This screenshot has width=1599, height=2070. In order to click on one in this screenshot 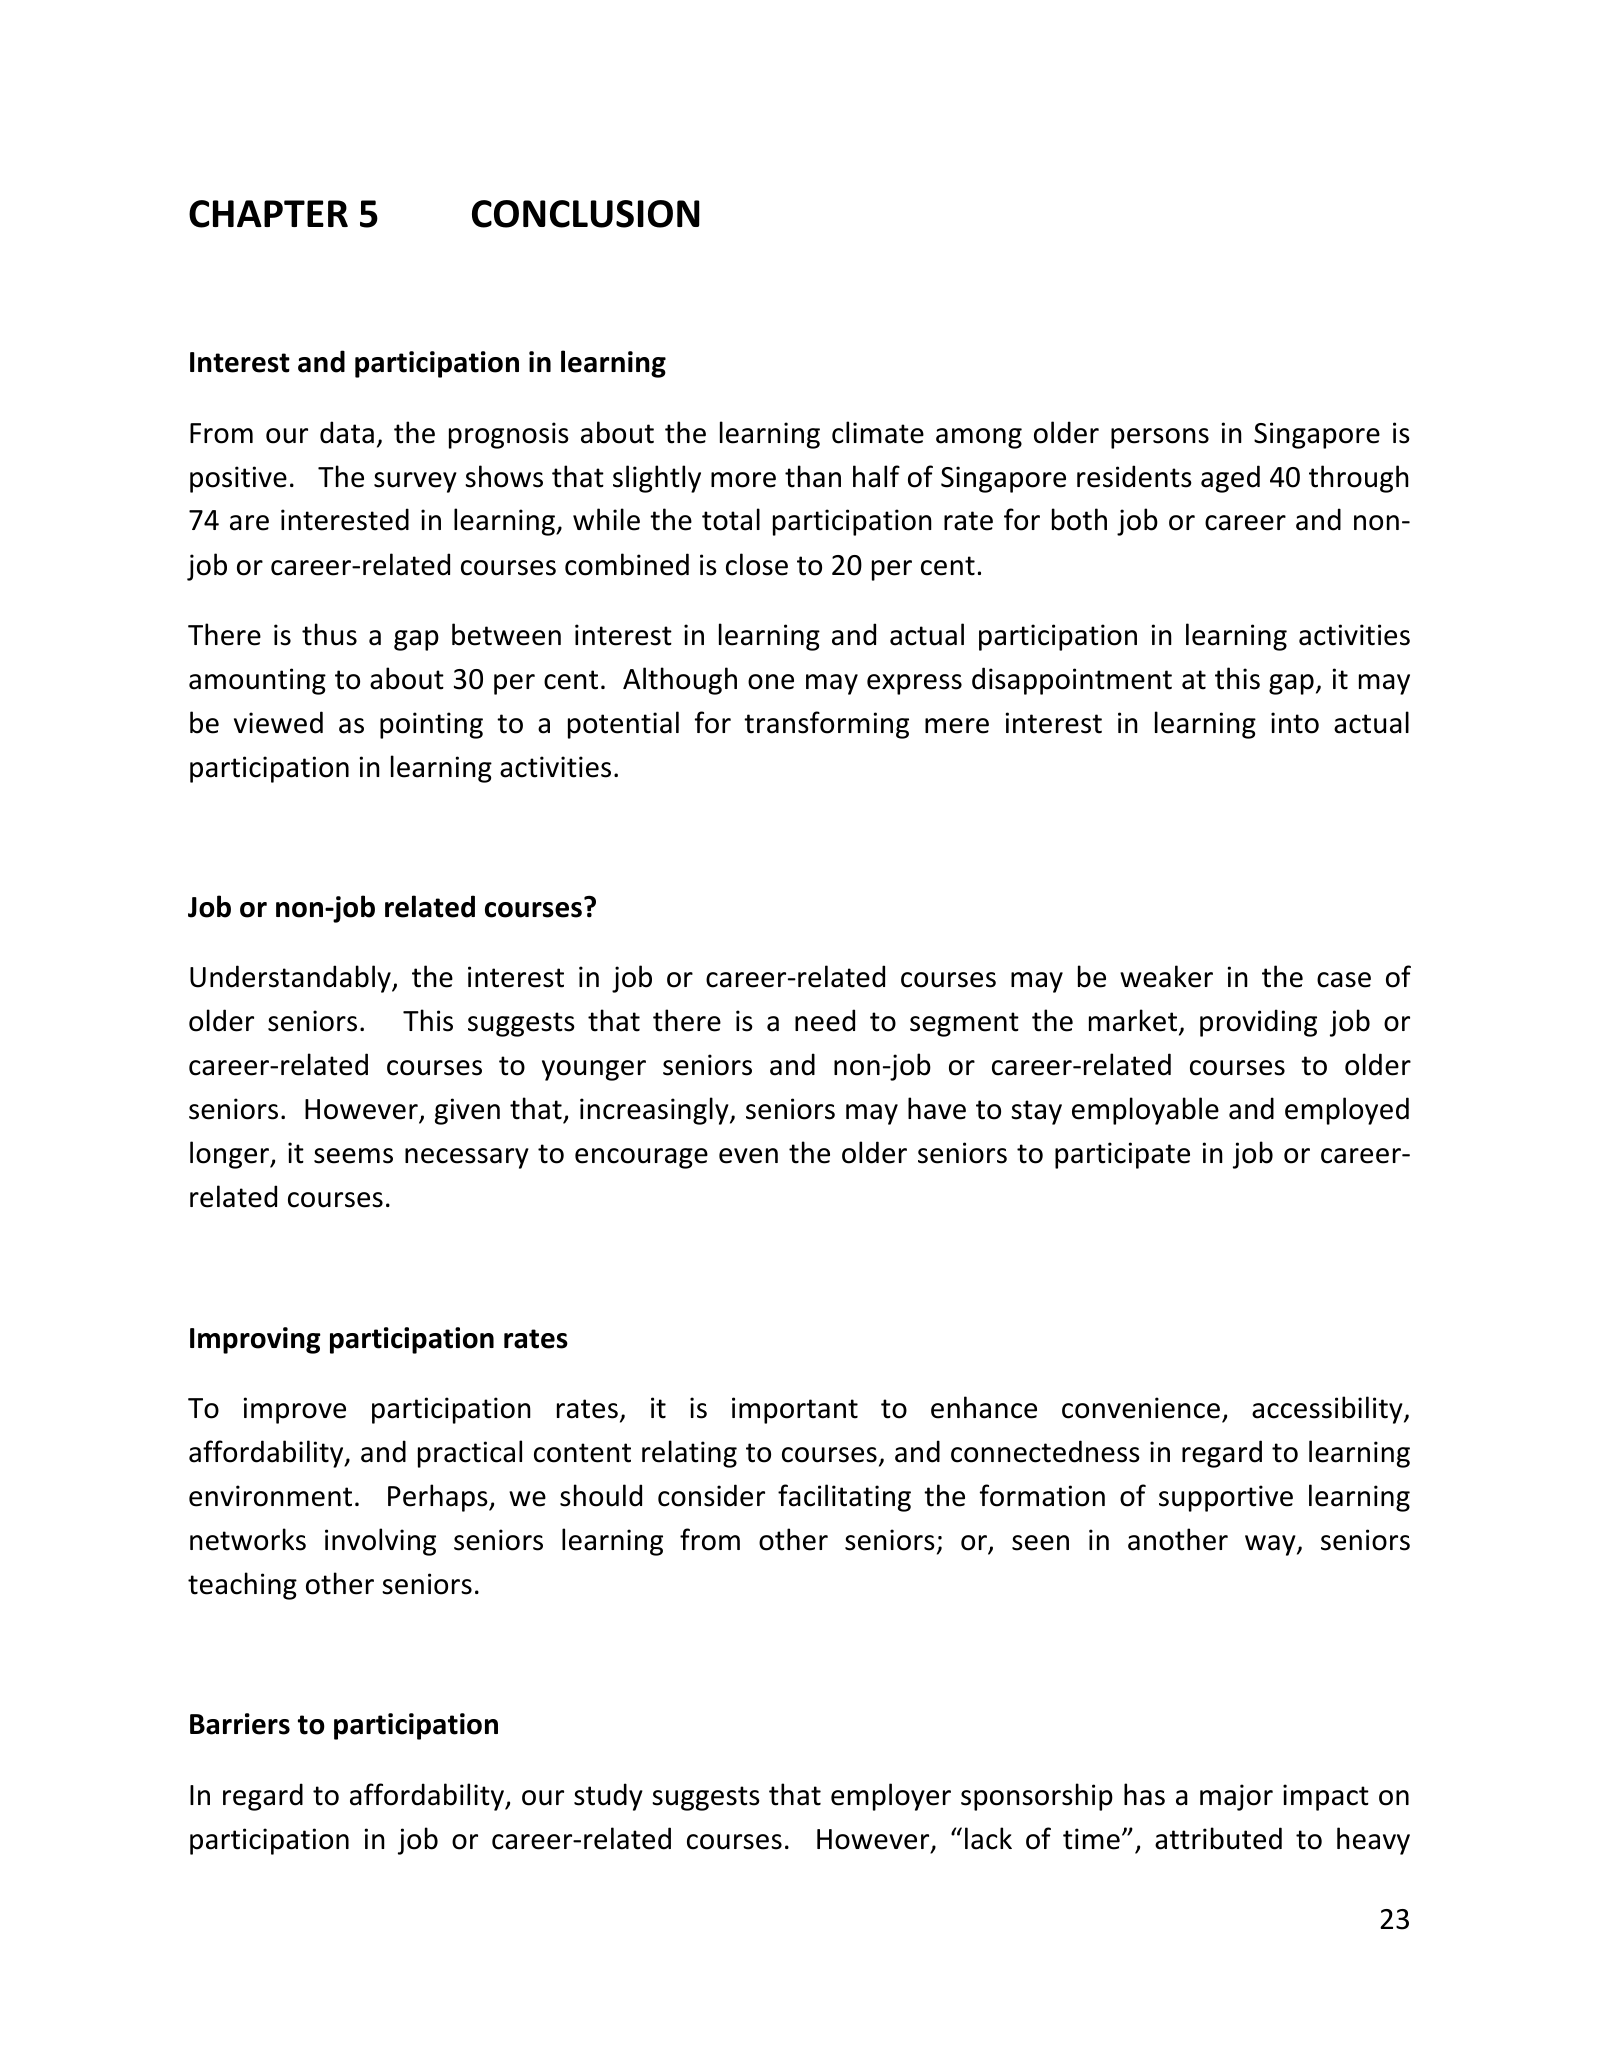, I will do `click(771, 682)`.
